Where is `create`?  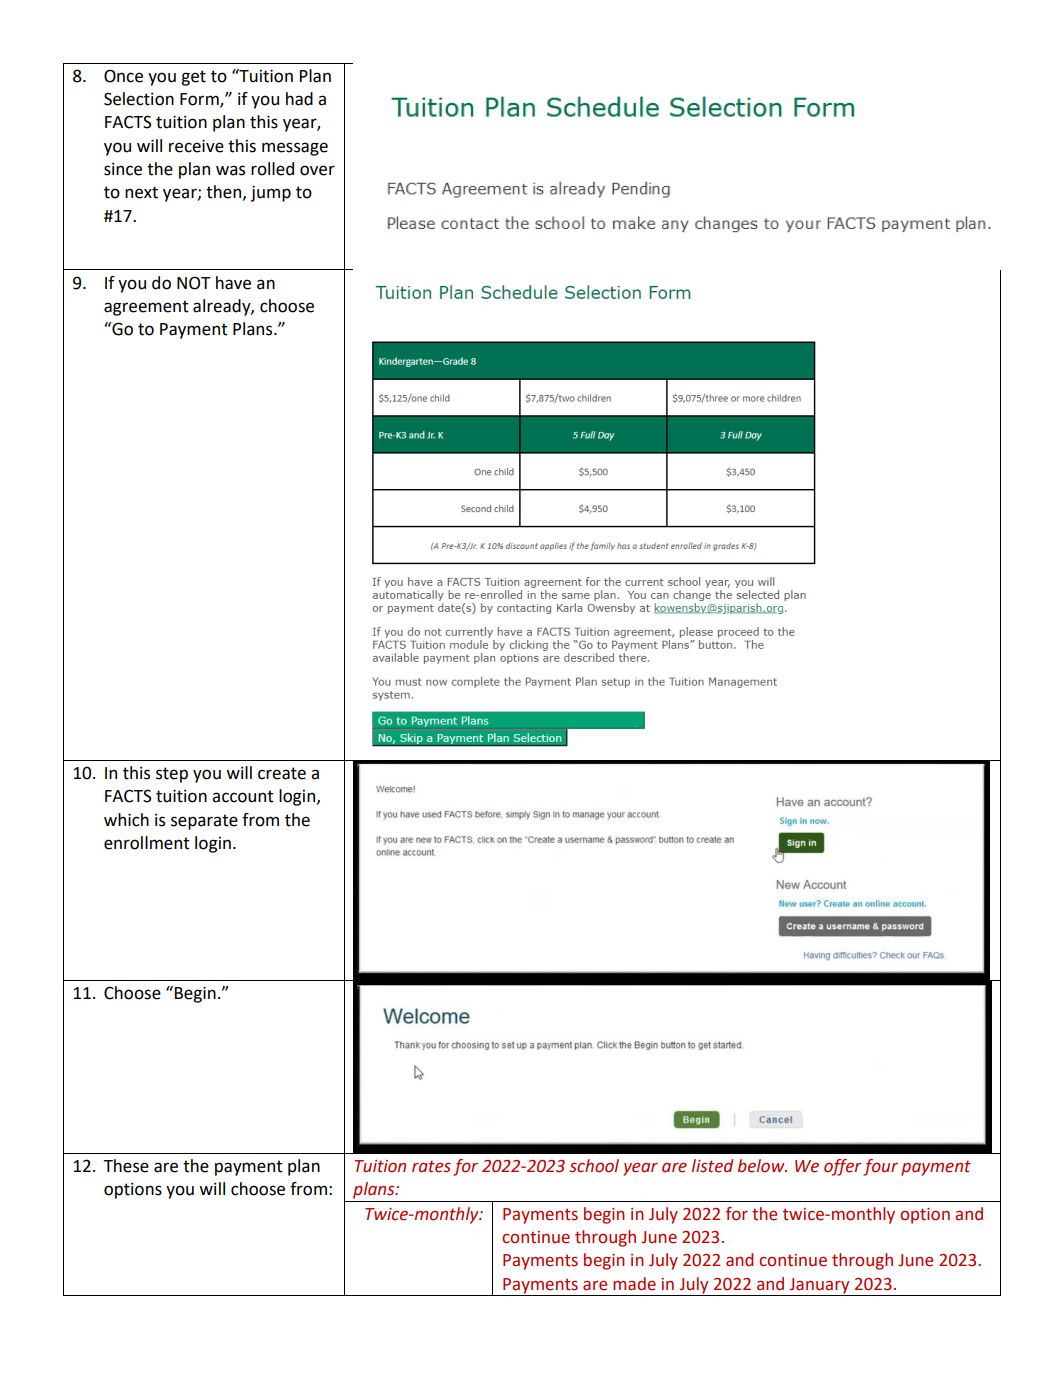 create is located at coordinates (282, 773).
